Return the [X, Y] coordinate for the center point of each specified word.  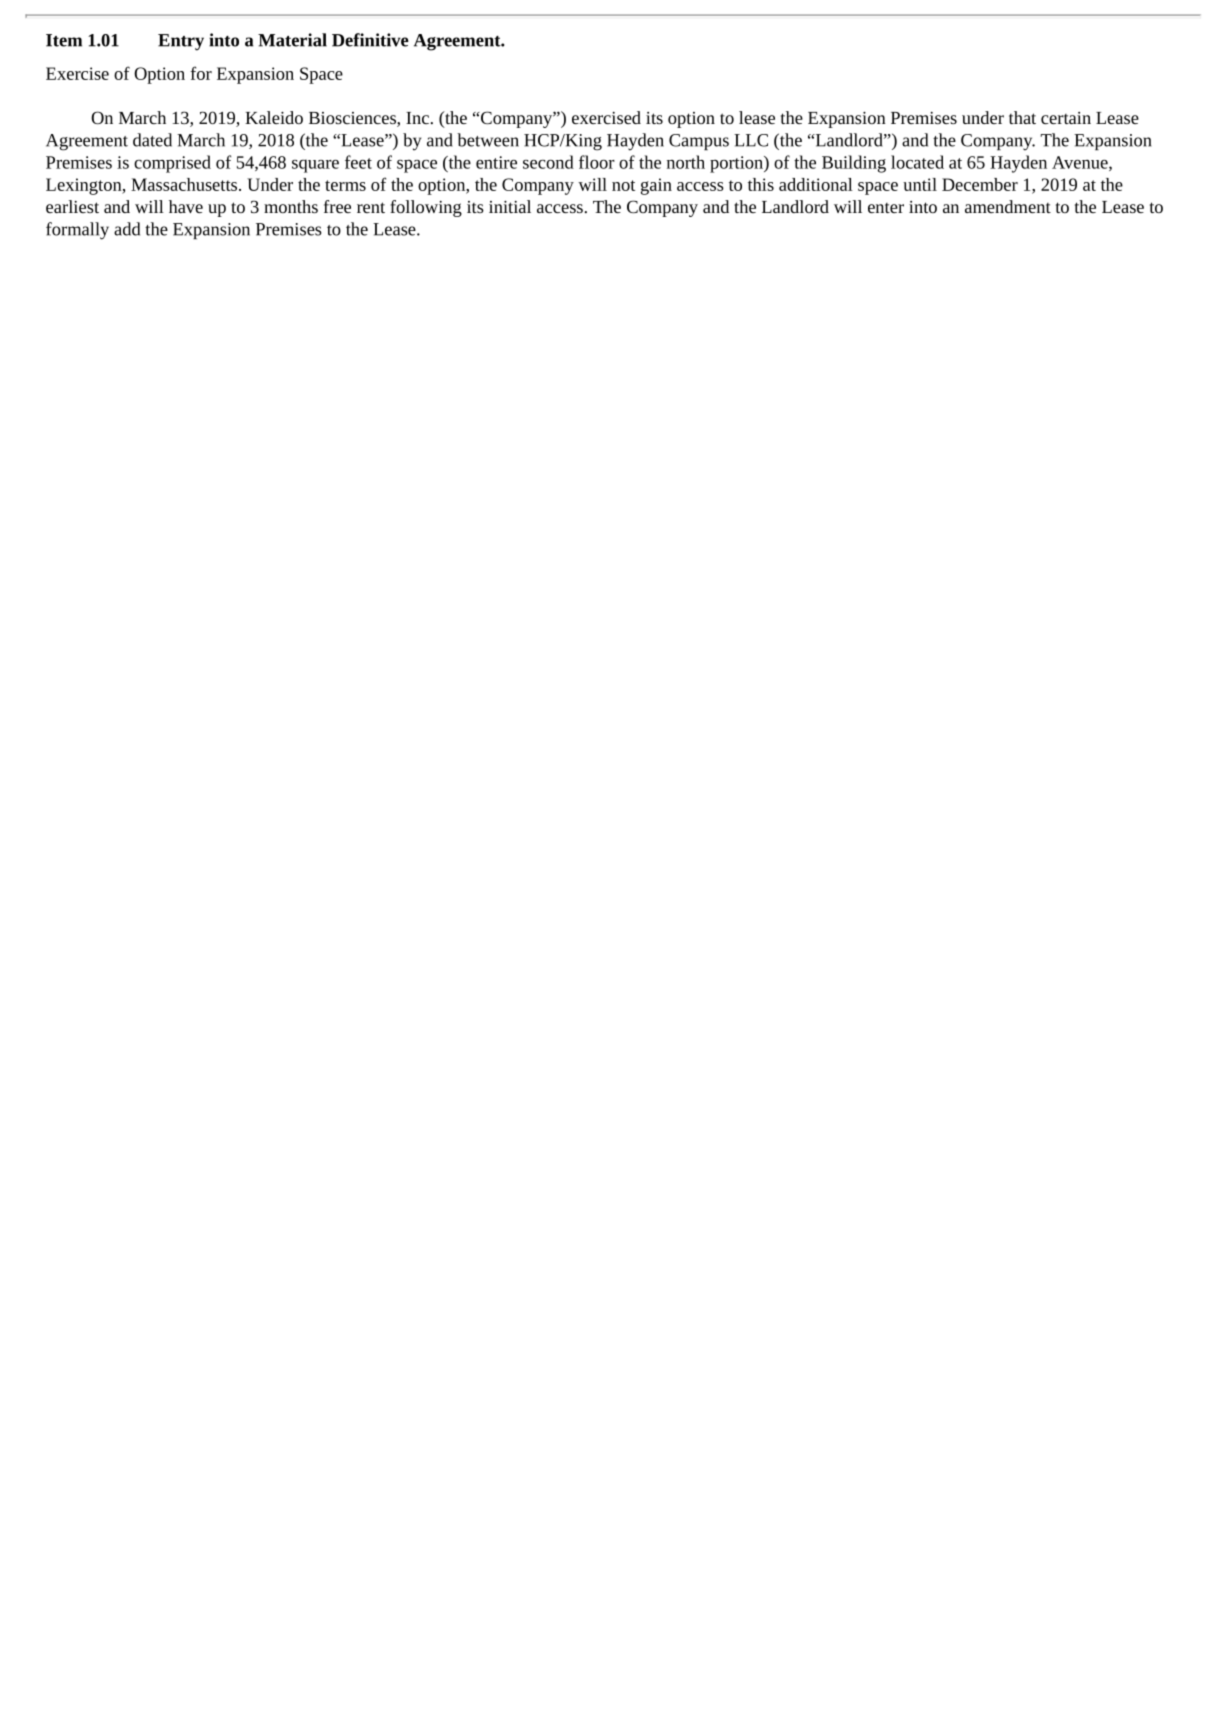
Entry [181, 42]
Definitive [370, 40]
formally [77, 231]
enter [886, 208]
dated [152, 140]
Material [292, 40]
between [488, 140]
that [1022, 117]
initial [510, 206]
